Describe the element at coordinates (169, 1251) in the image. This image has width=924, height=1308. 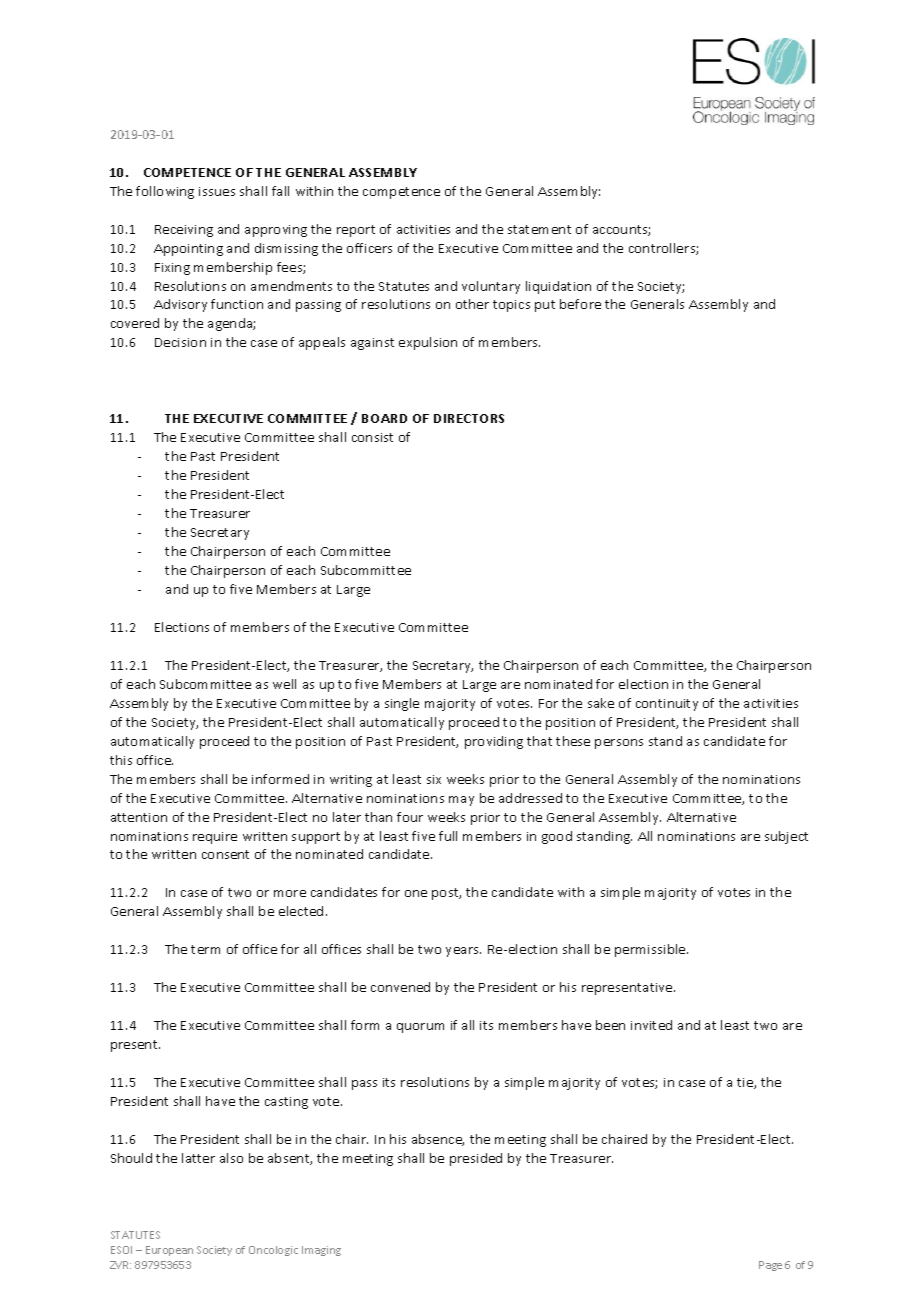
I see `European` at that location.
